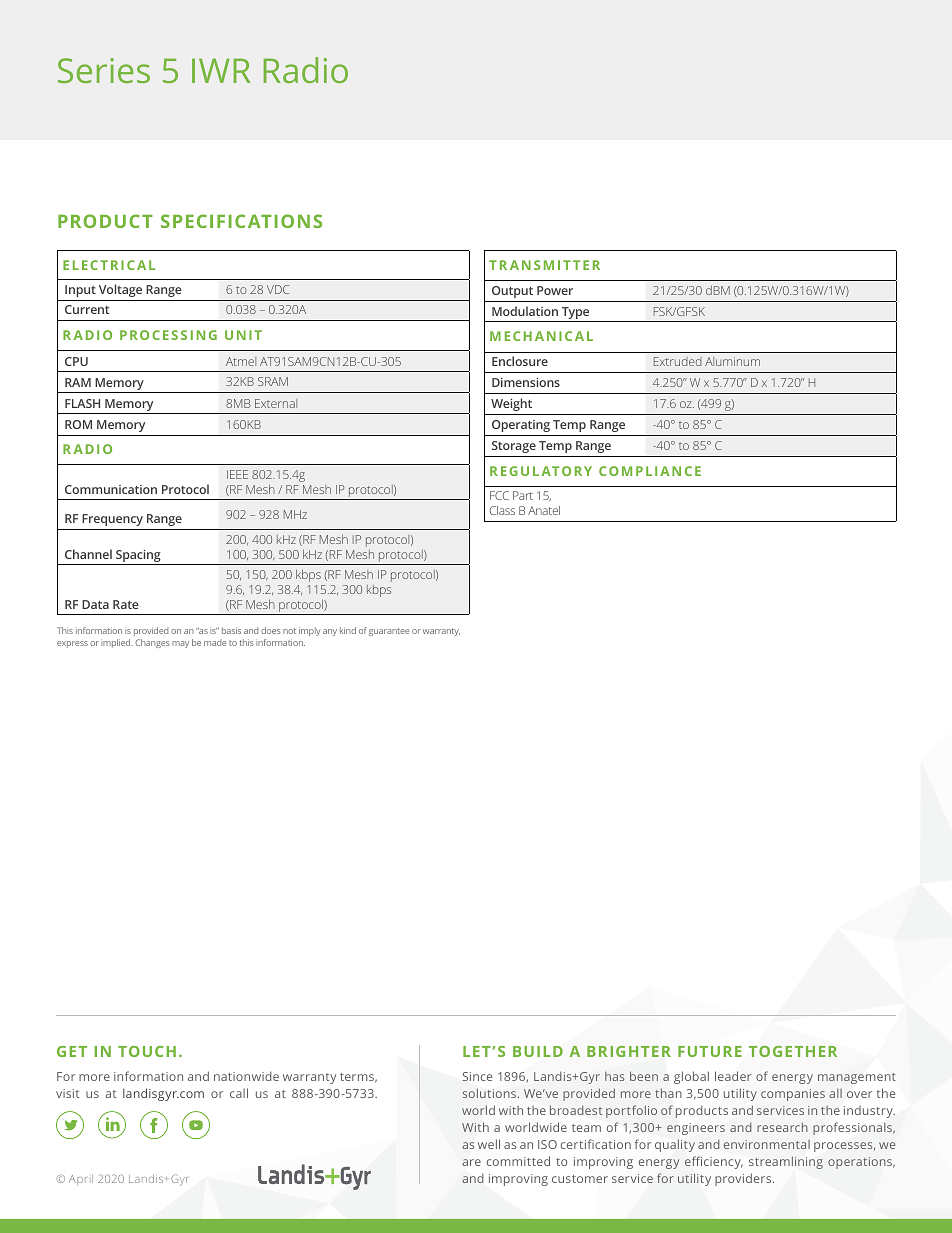 The image size is (952, 1233). Describe the element at coordinates (793, 1051) in the screenshot. I see `TOGETHER` at that location.
